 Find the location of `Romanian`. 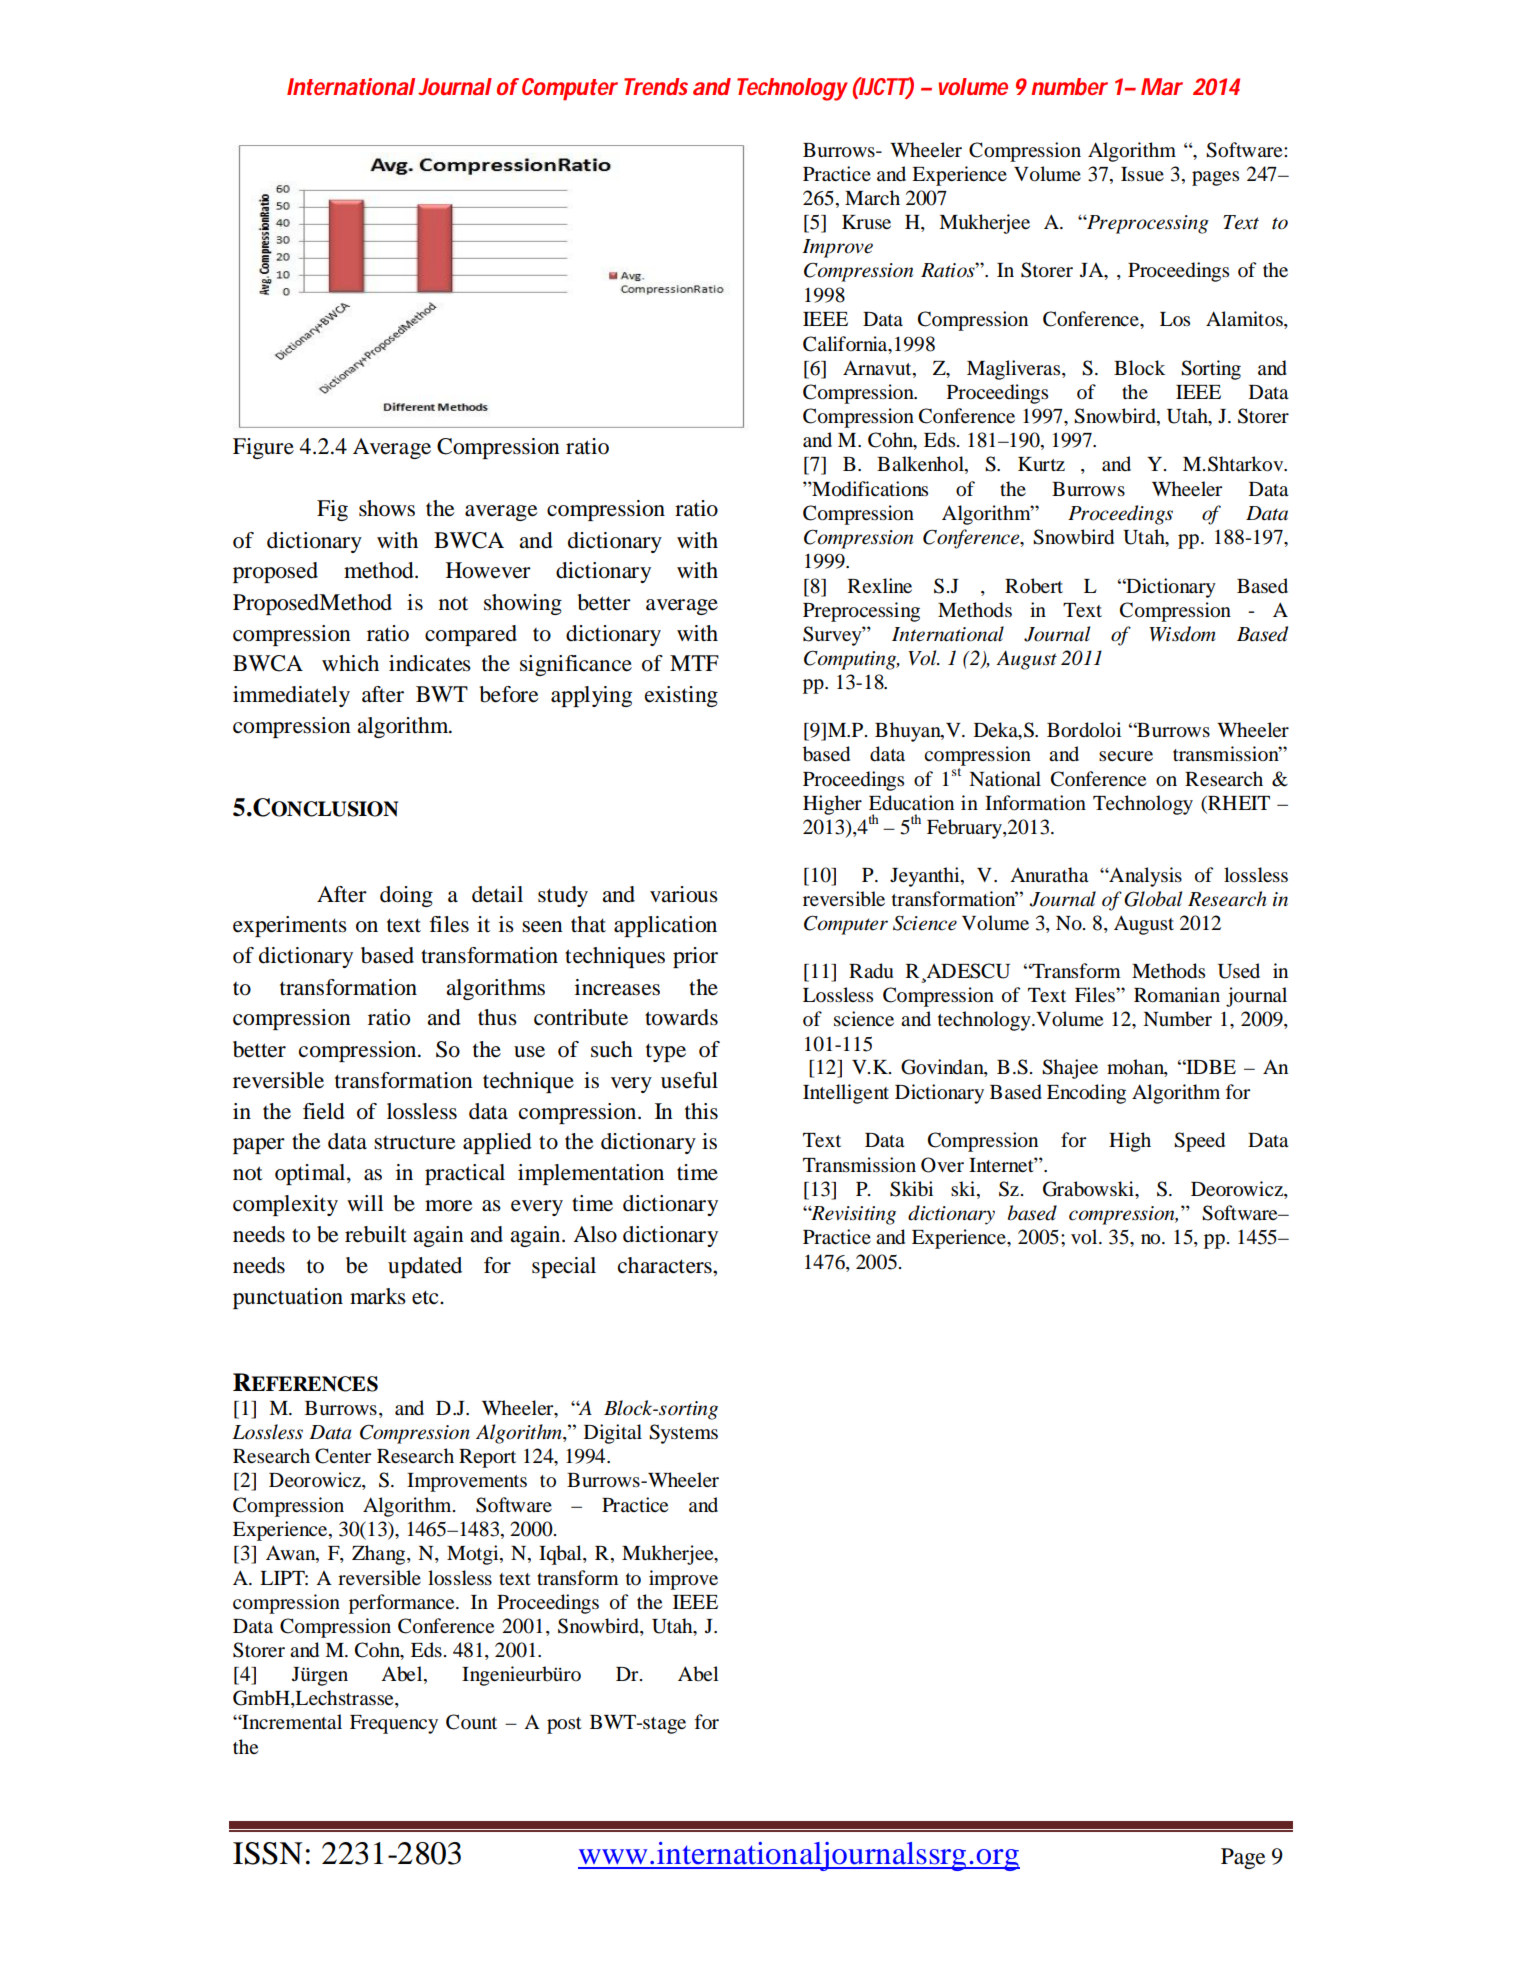

Romanian is located at coordinates (1177, 995).
